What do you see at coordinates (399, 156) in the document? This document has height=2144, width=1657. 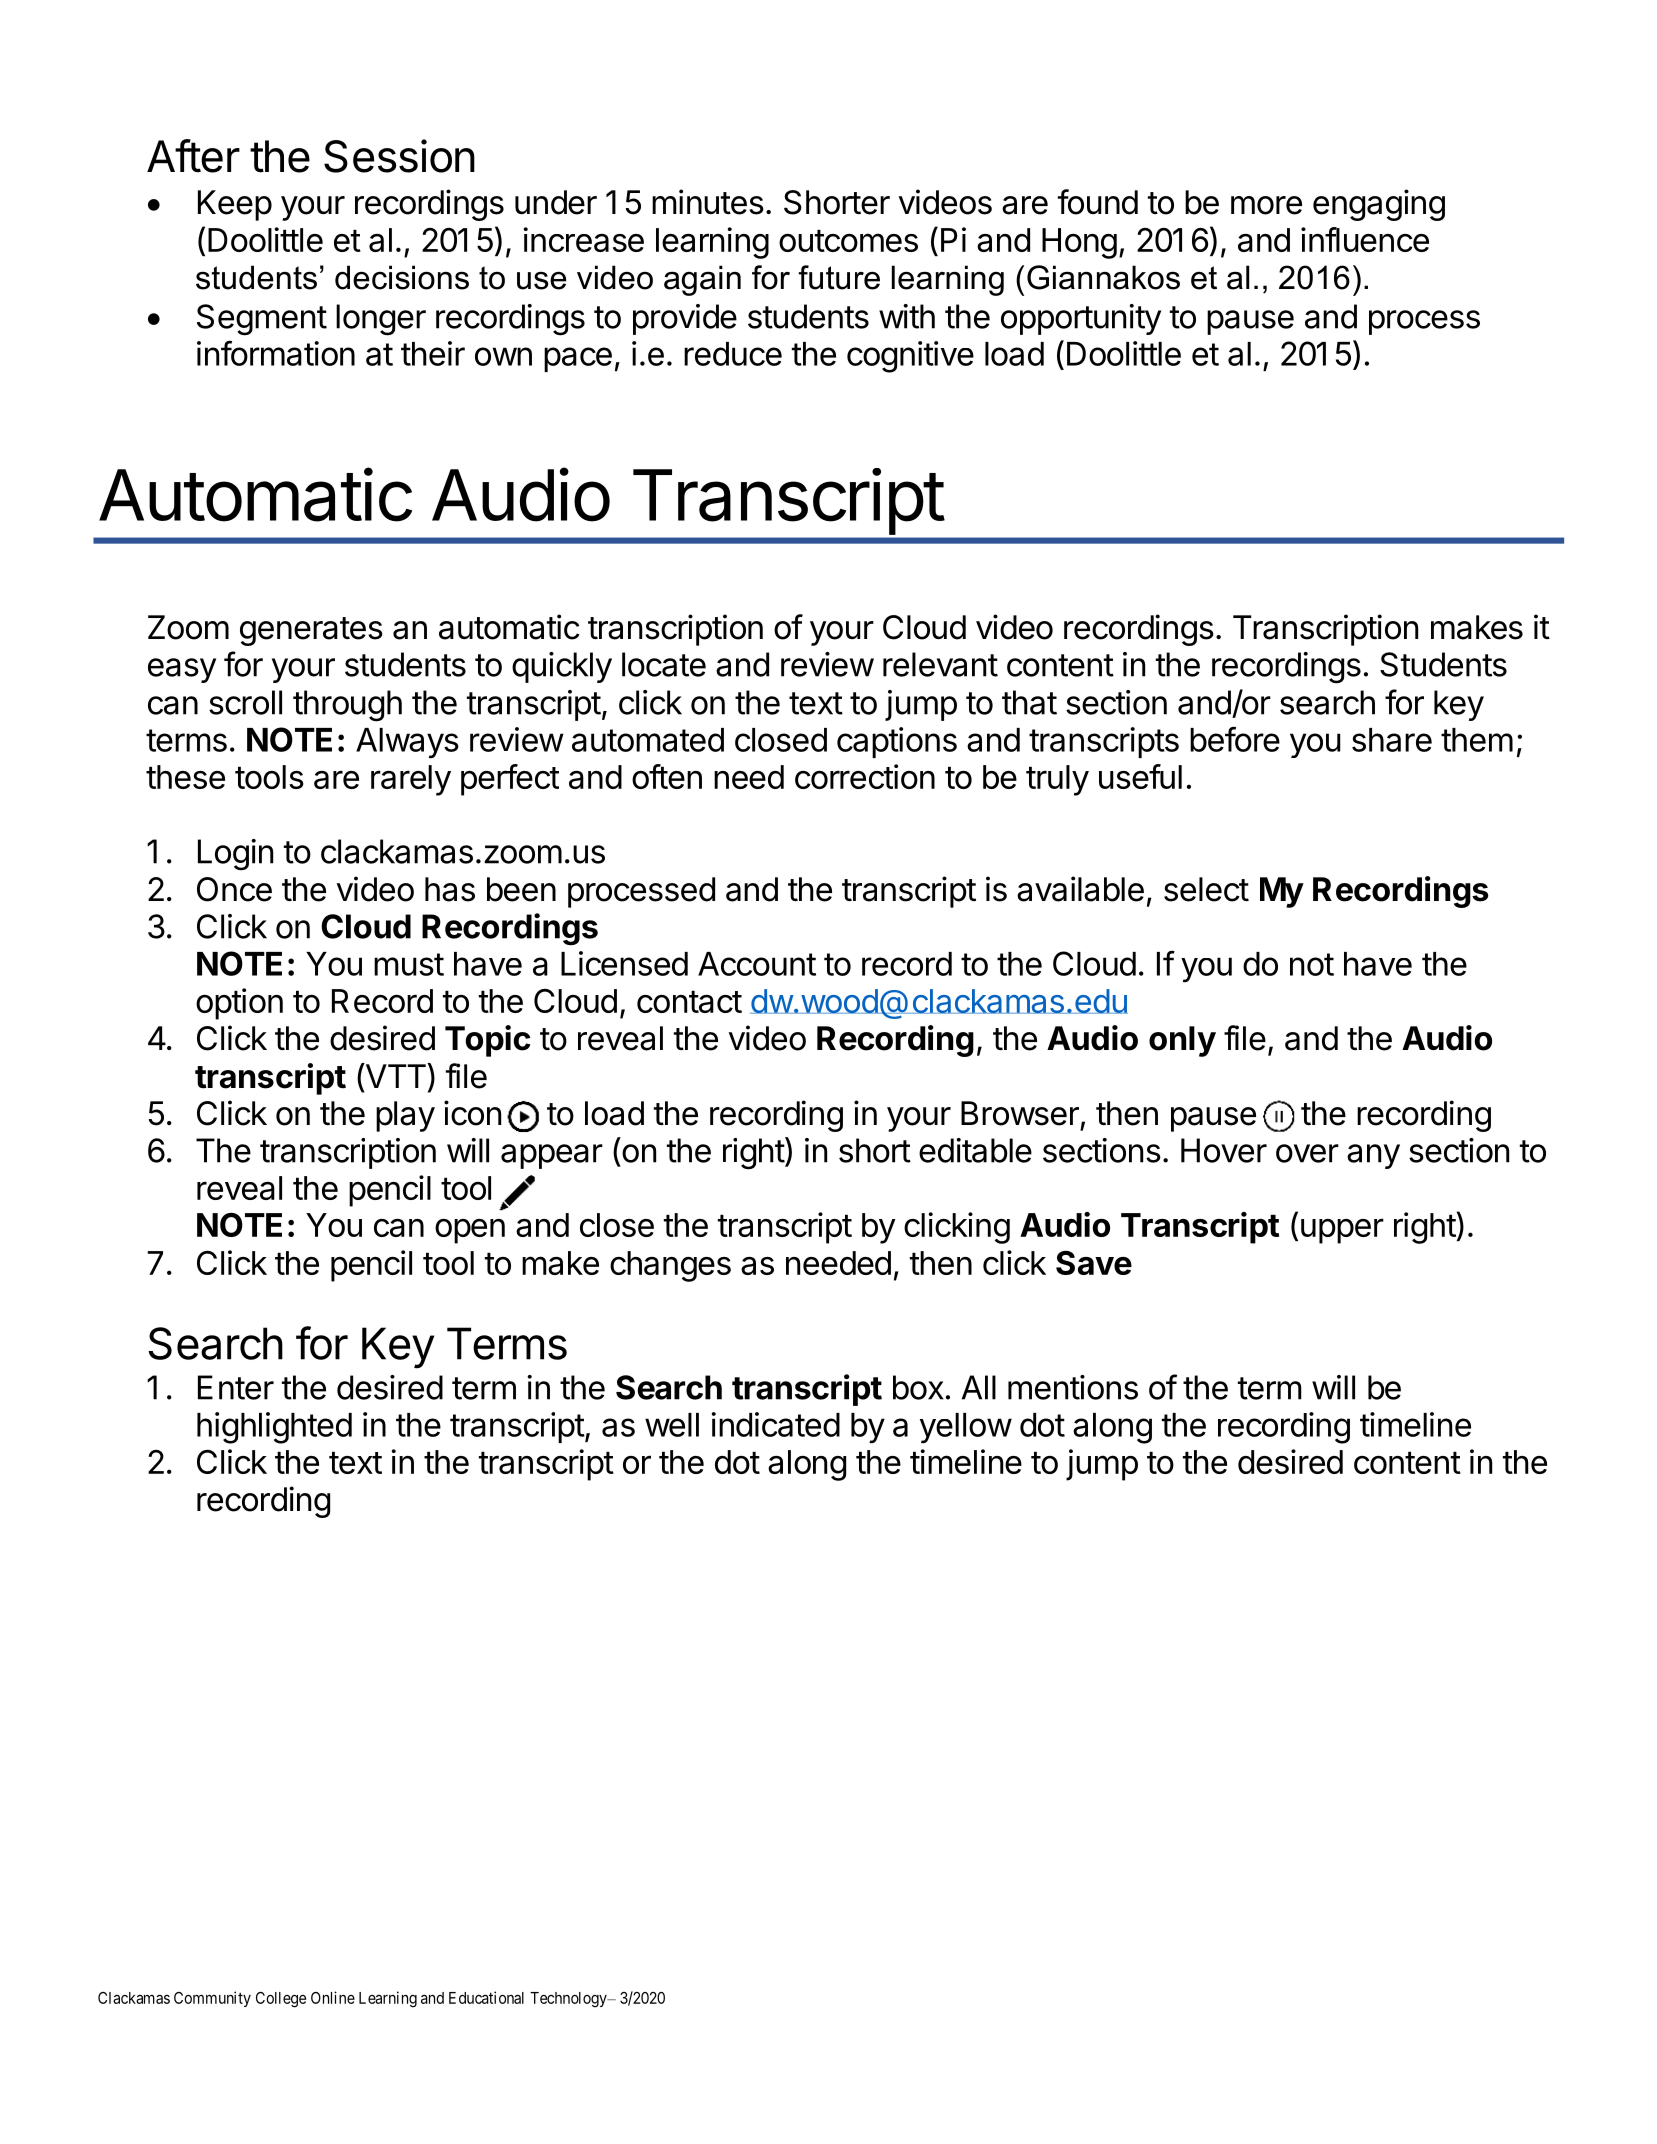 I see `Session` at bounding box center [399, 156].
